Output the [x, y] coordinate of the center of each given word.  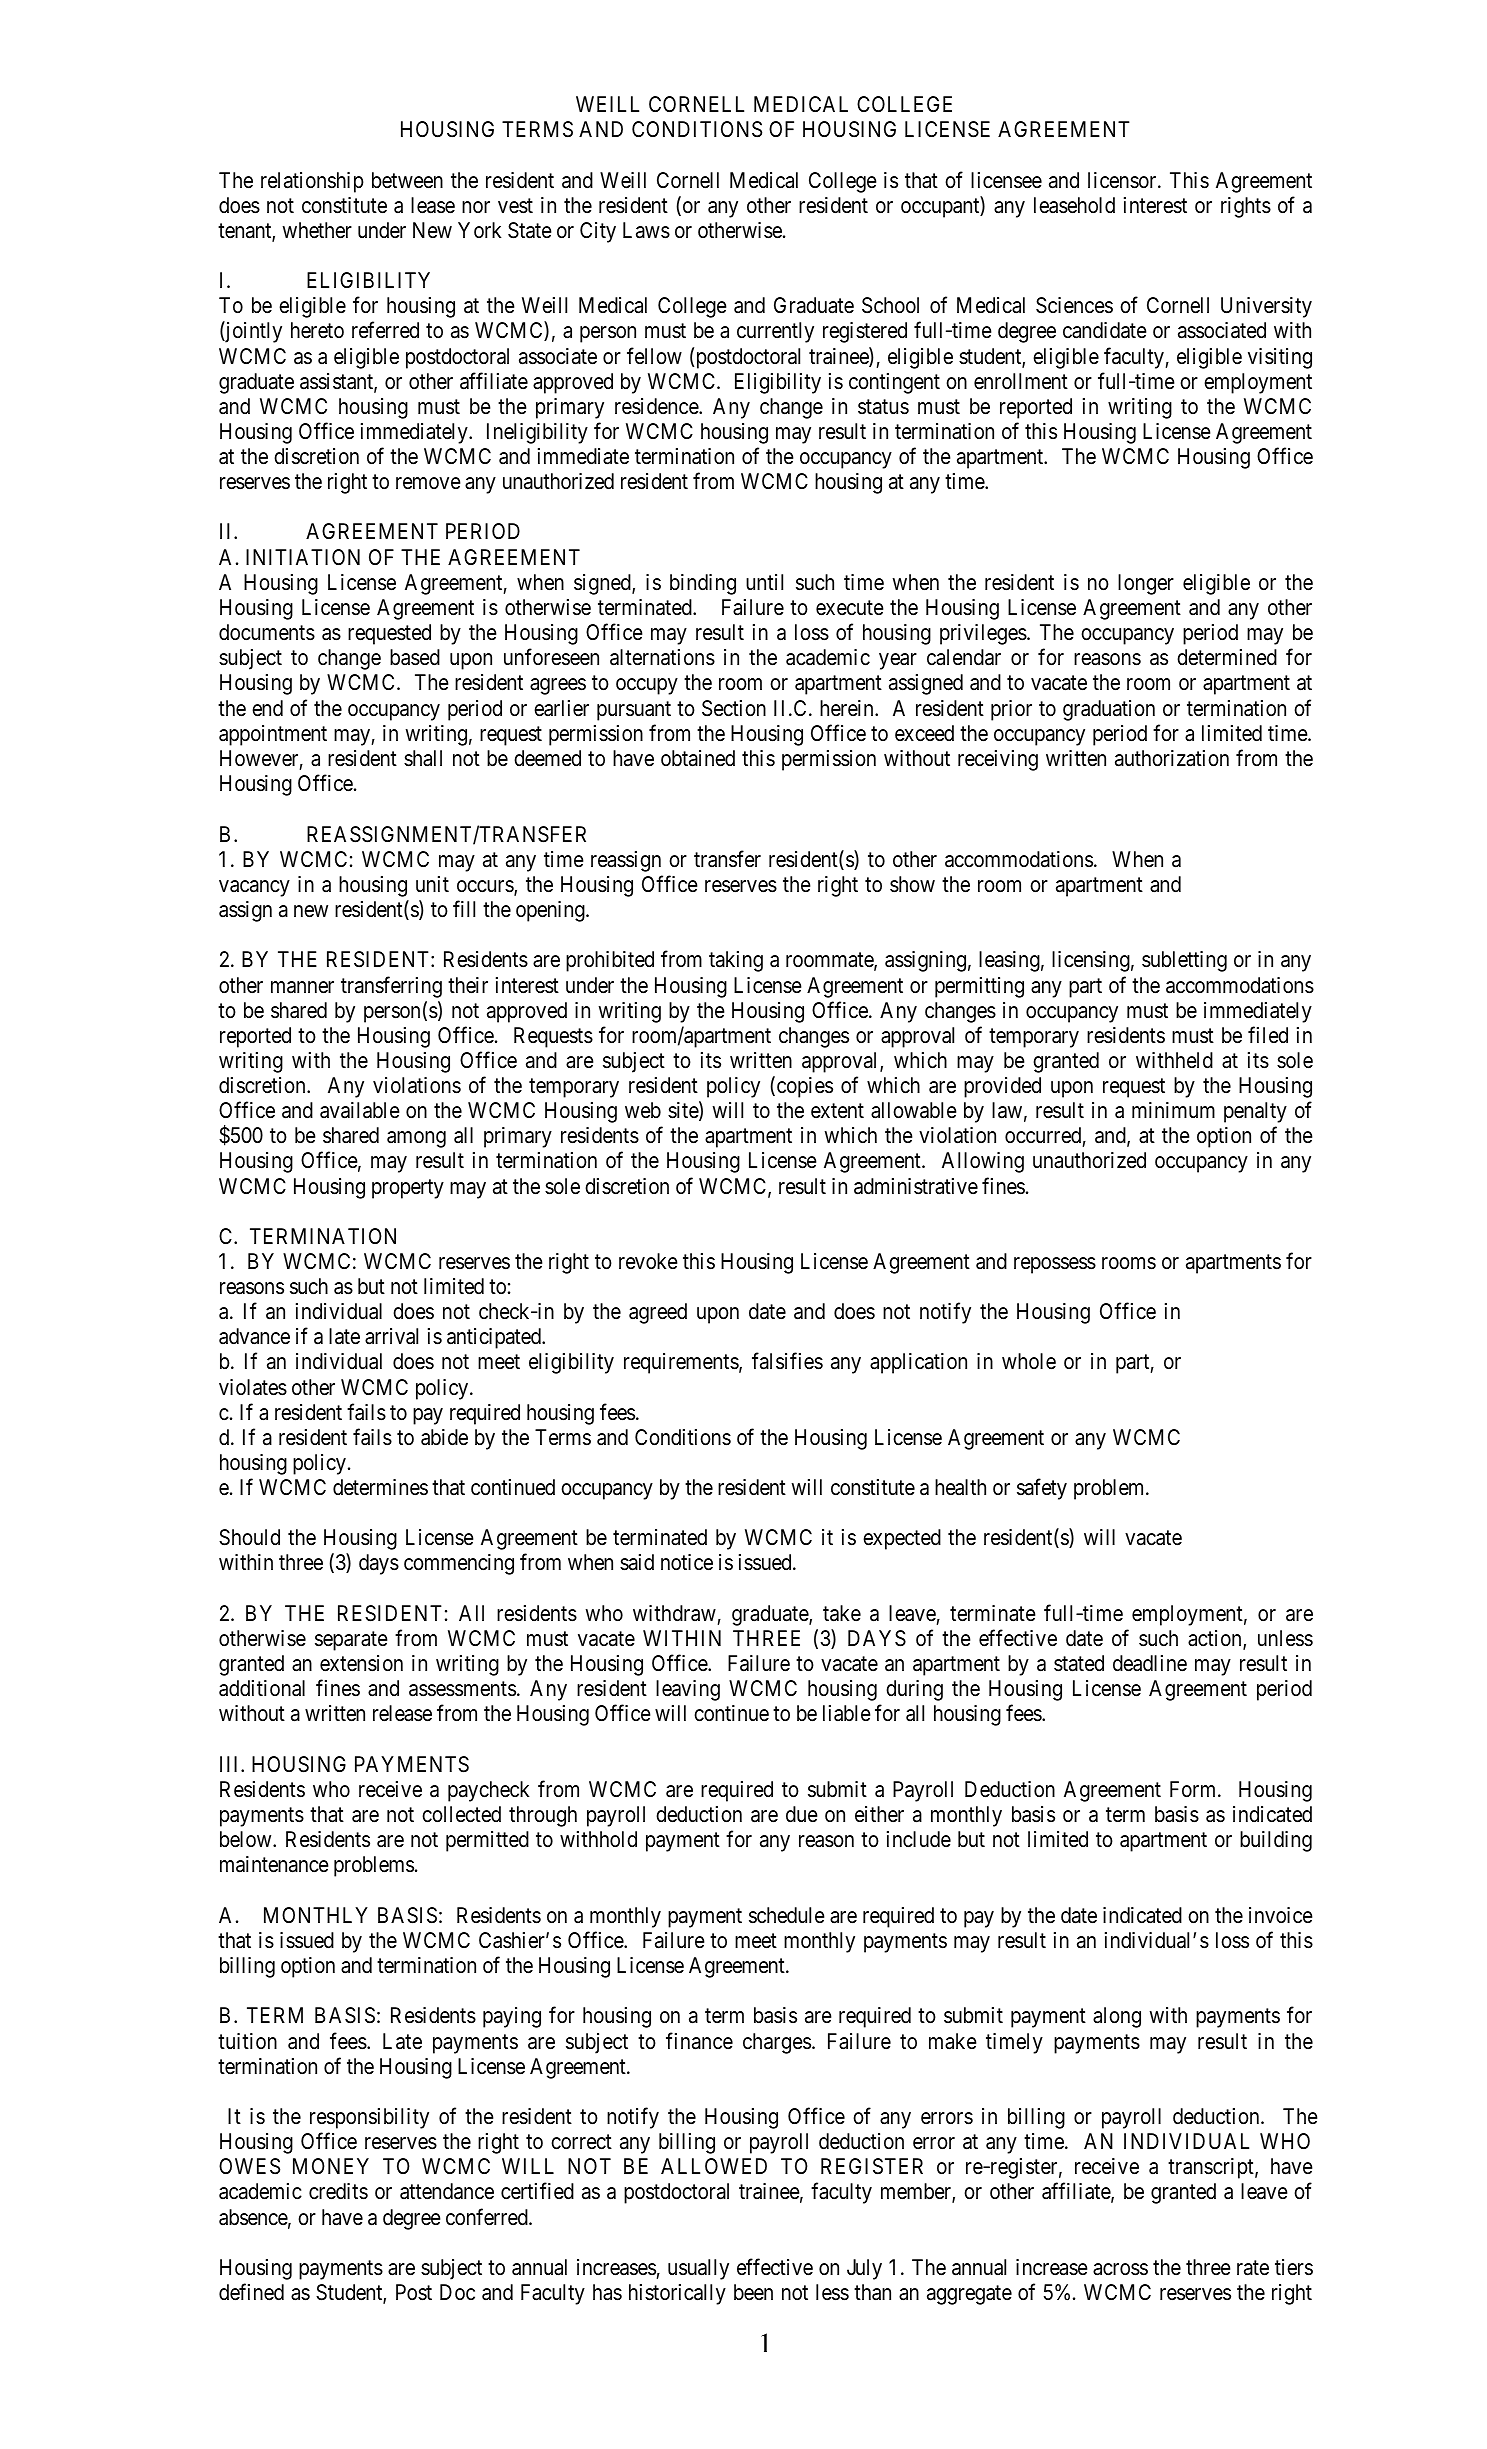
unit [432, 884]
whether [317, 230]
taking [736, 961]
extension [361, 1663]
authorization [1172, 758]
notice [687, 1562]
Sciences [1074, 305]
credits [338, 2191]
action [1216, 1639]
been [753, 2292]
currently [775, 332]
